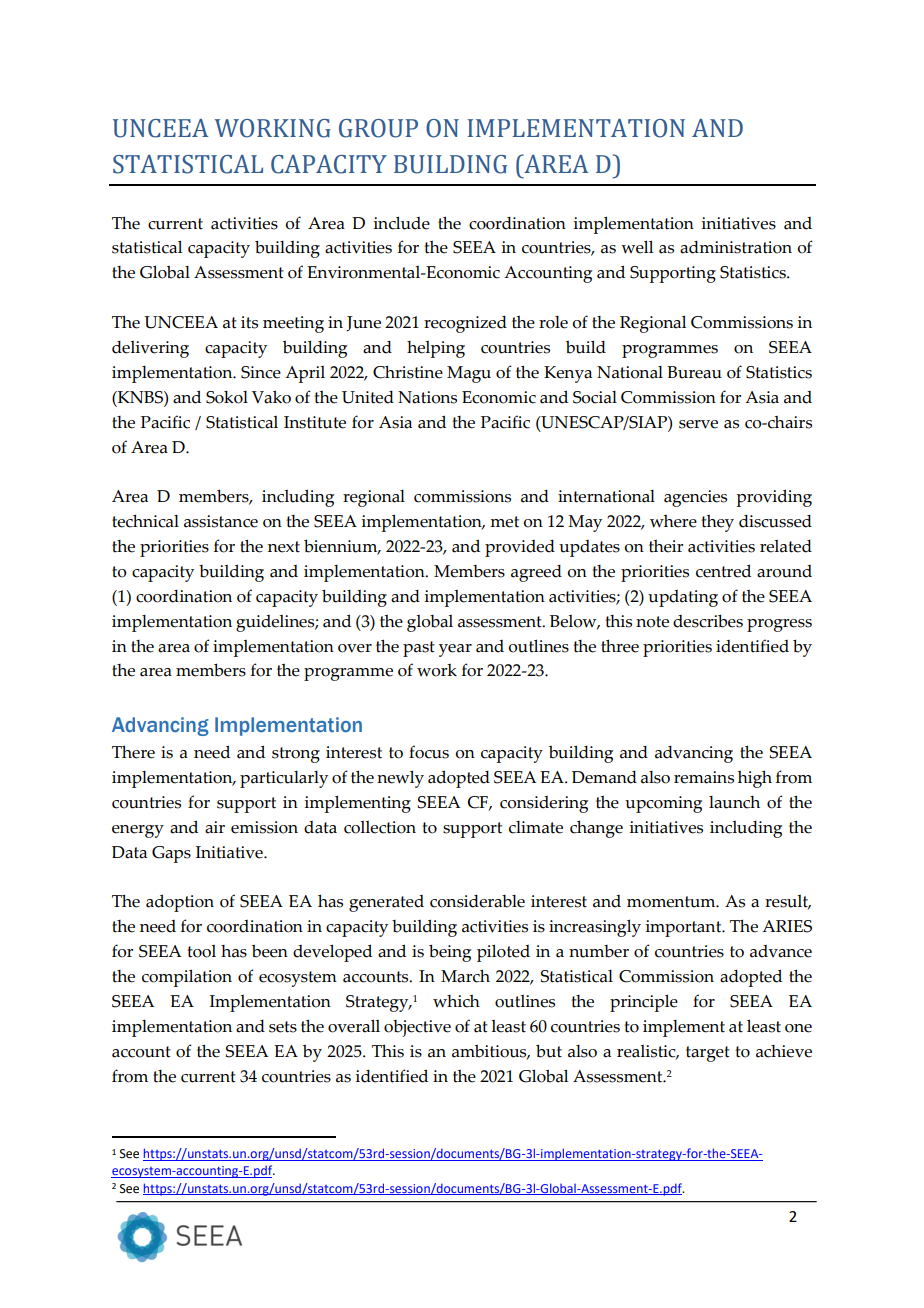  I want to click on GROUP, so click(378, 128).
